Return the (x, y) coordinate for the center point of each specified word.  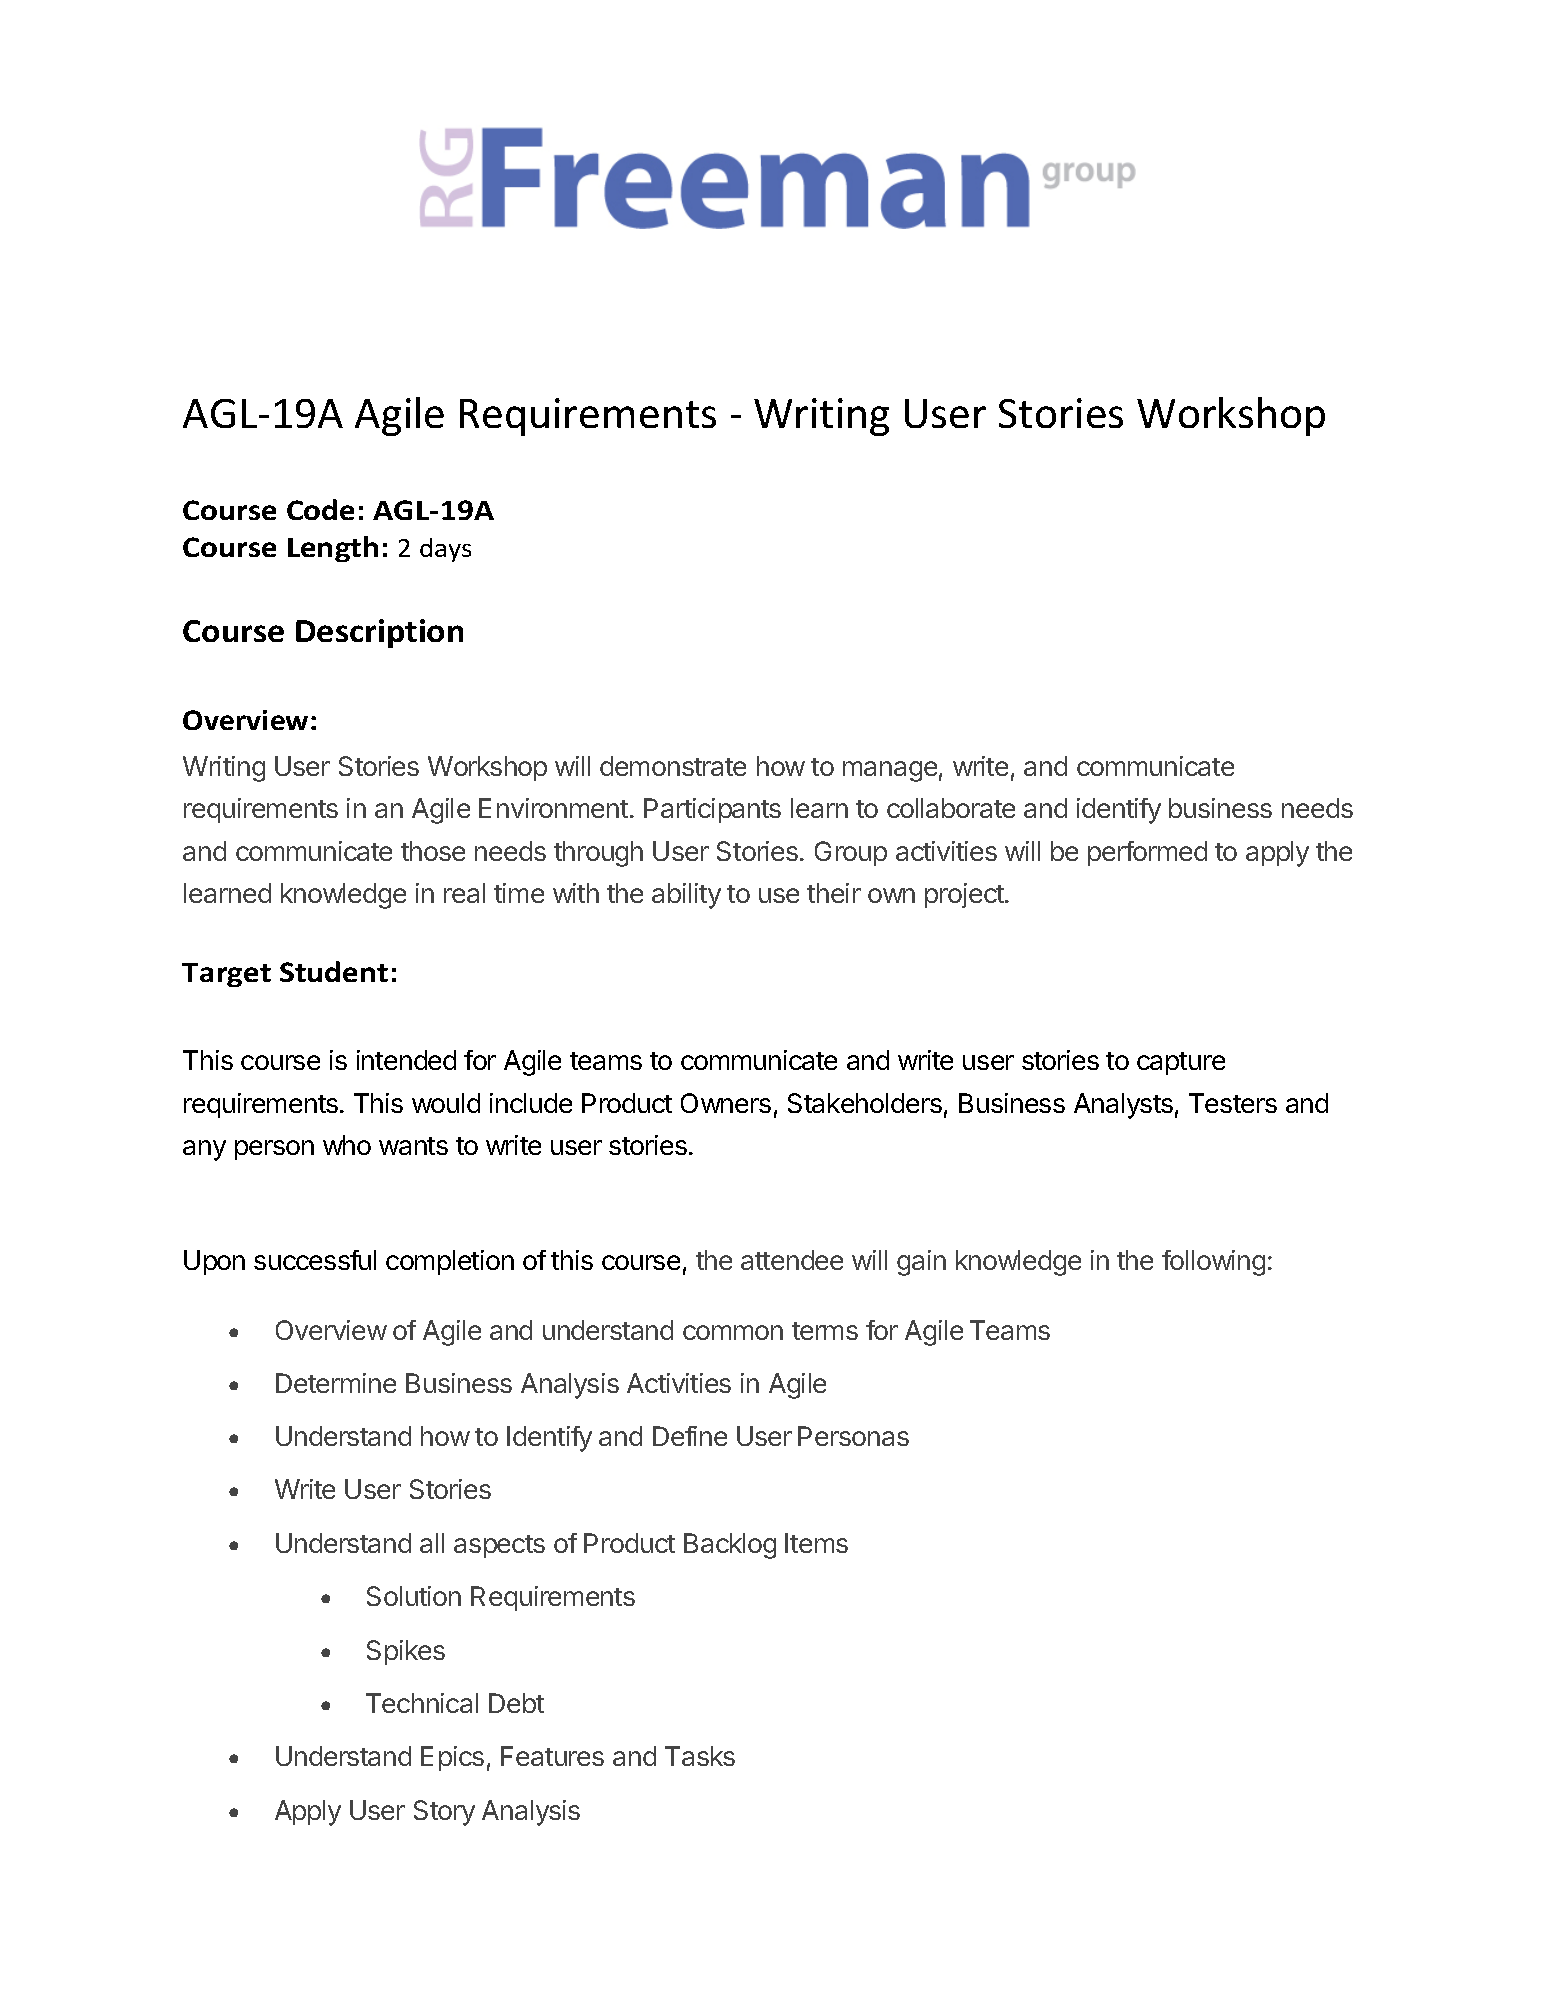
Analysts (1123, 1106)
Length (333, 549)
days (445, 550)
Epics (452, 1758)
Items (816, 1543)
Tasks (700, 1756)
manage (890, 771)
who (347, 1145)
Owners (726, 1103)
